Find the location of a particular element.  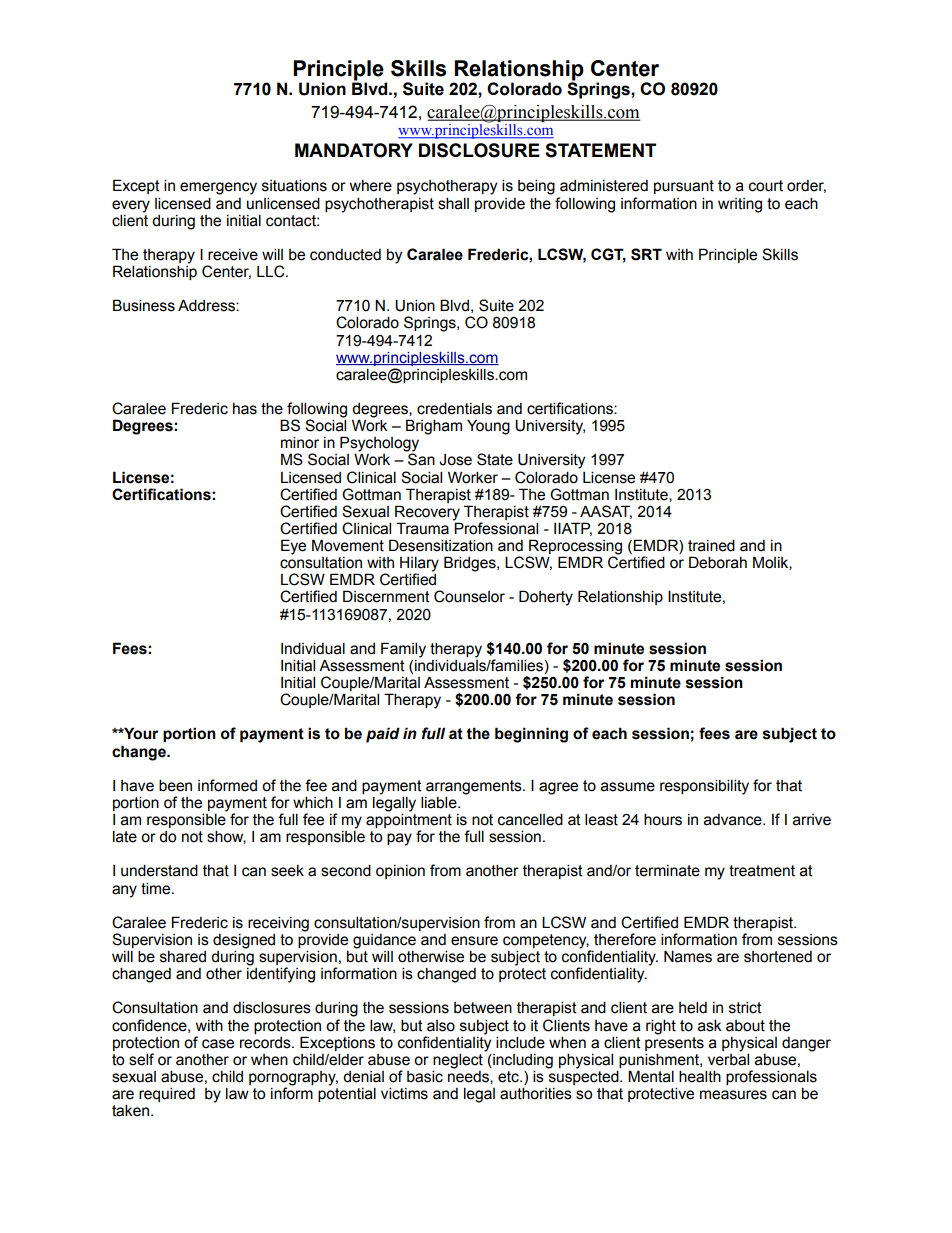

Deborah is located at coordinates (718, 562).
